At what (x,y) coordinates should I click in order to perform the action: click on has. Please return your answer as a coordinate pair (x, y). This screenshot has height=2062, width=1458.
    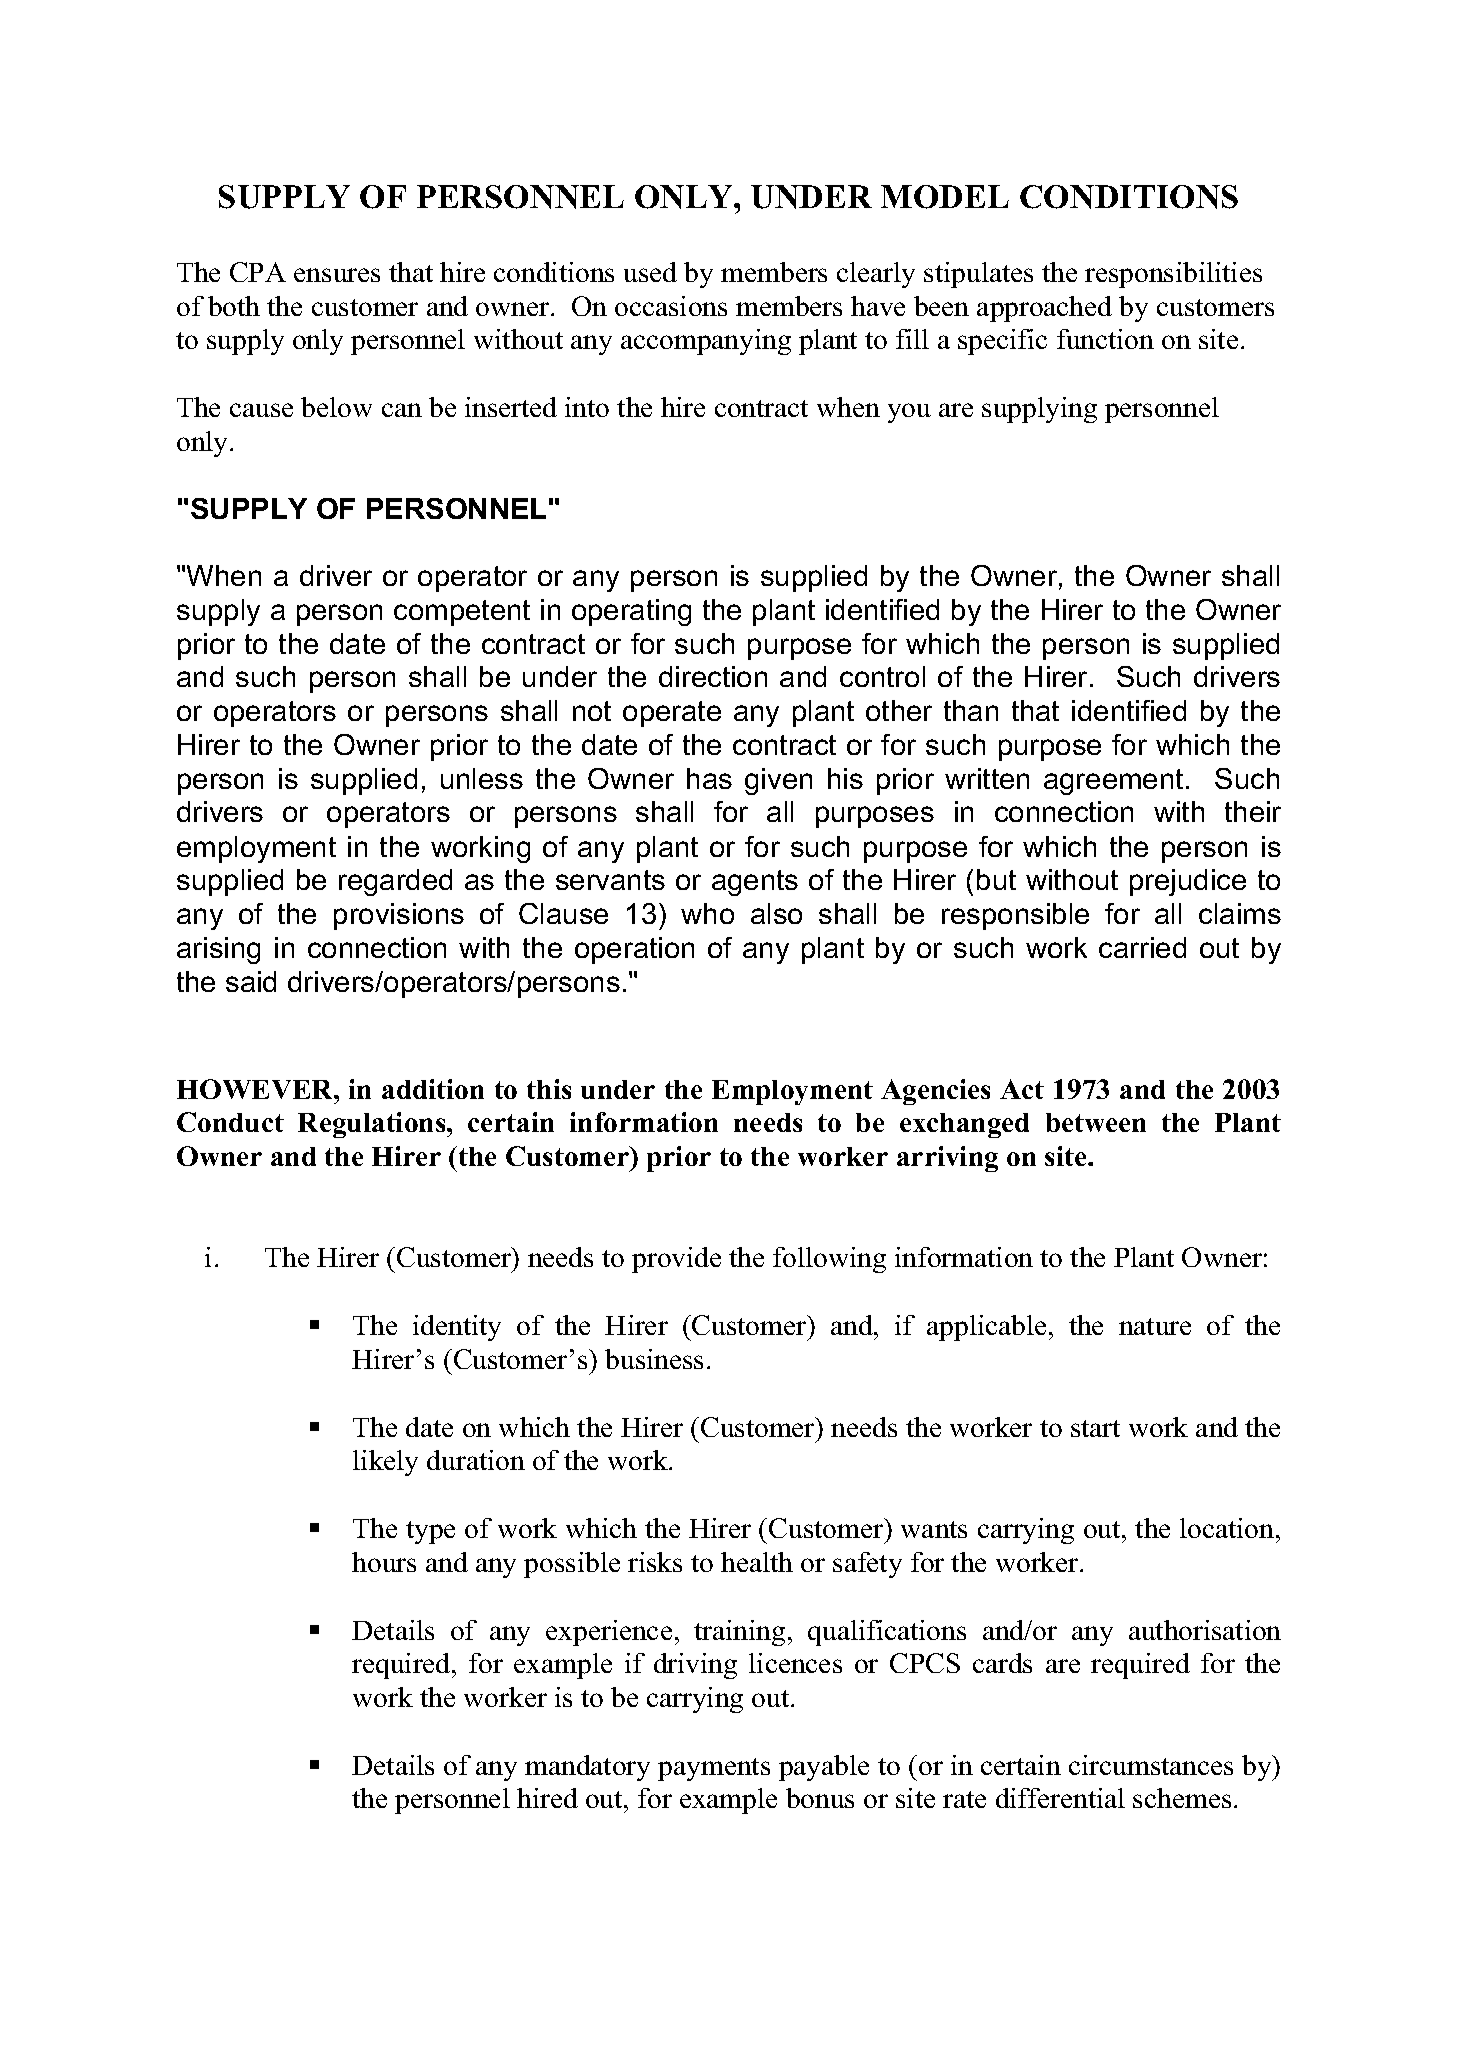
    Looking at the image, I should click on (709, 778).
